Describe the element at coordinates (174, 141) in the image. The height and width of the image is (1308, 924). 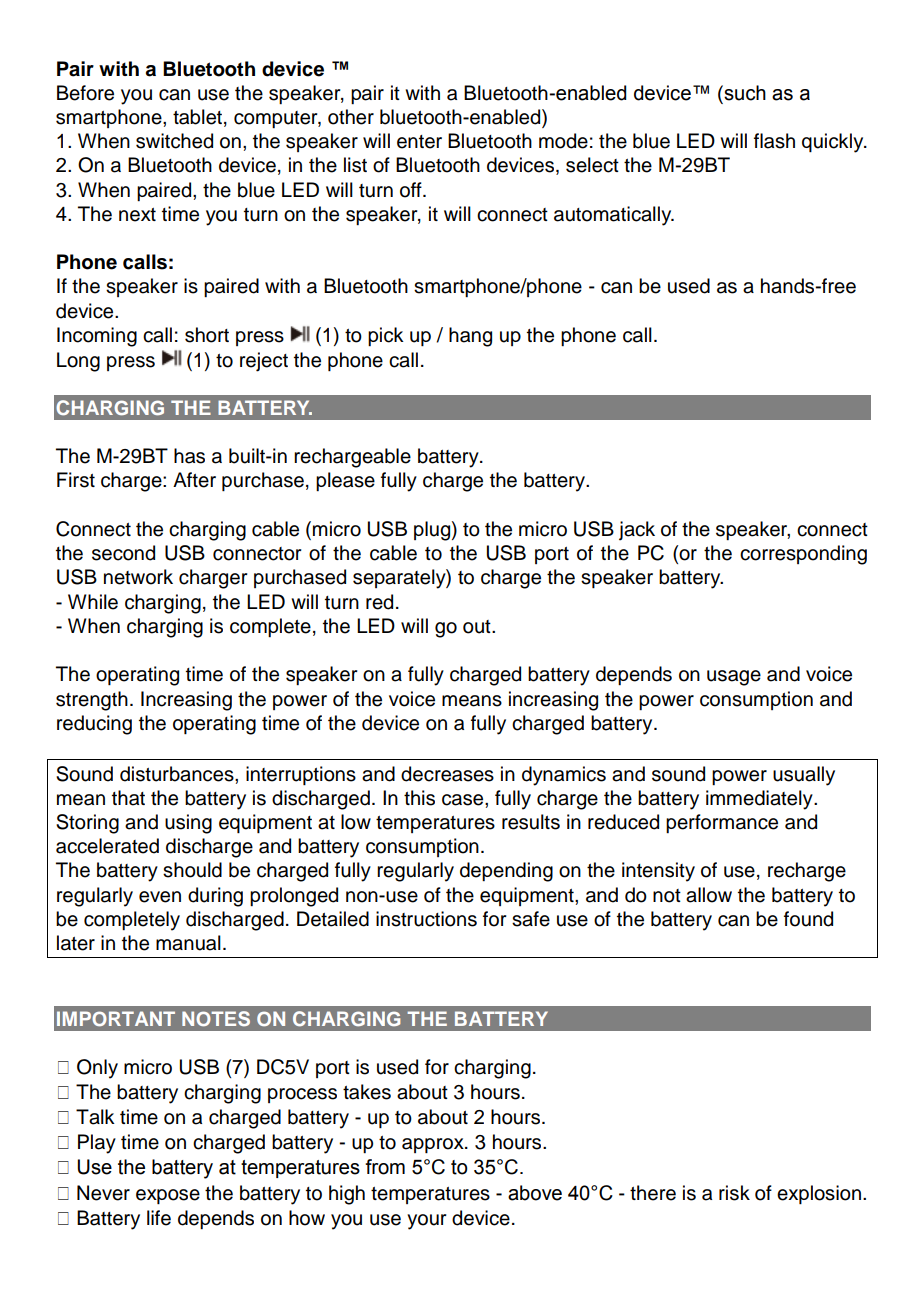
I see `switched` at that location.
